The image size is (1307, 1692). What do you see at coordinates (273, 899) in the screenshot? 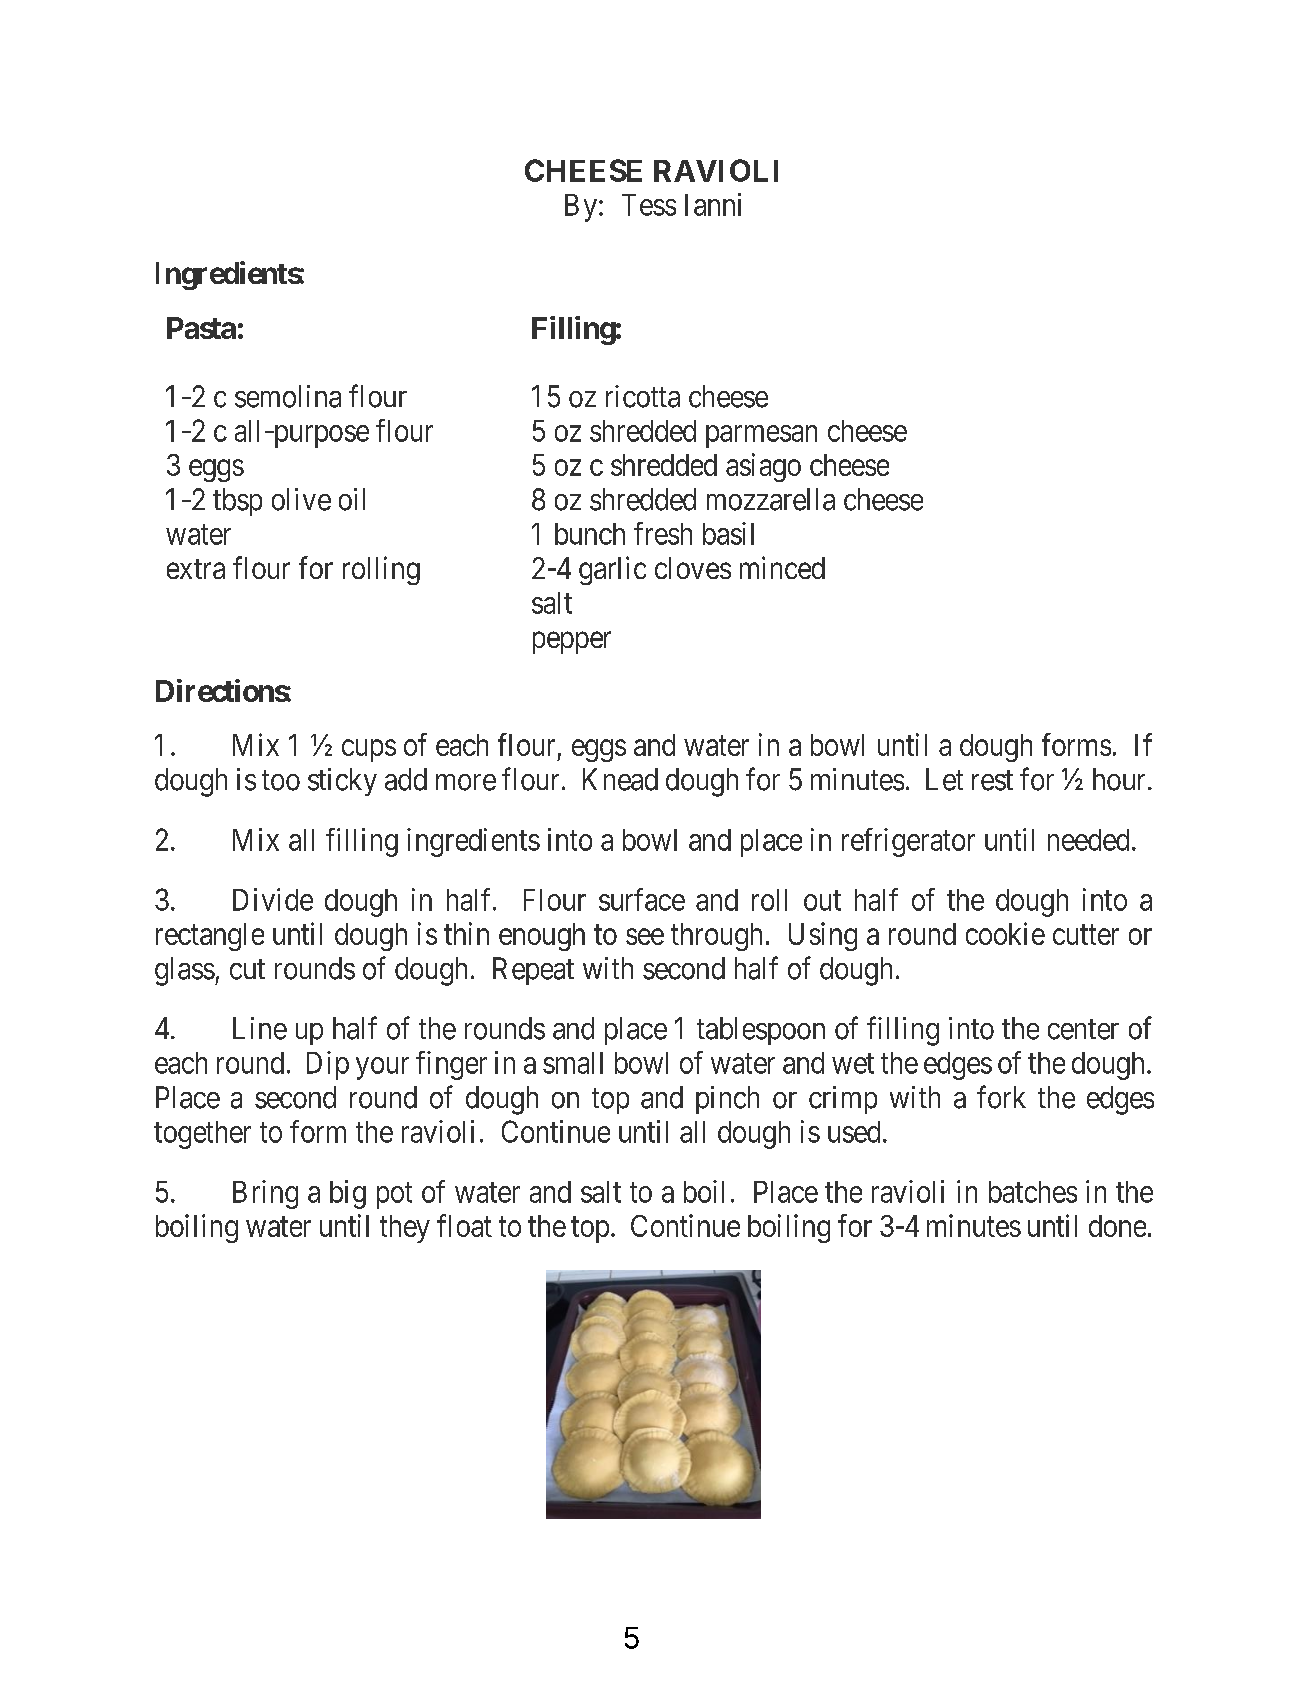
I see `Divide` at bounding box center [273, 899].
